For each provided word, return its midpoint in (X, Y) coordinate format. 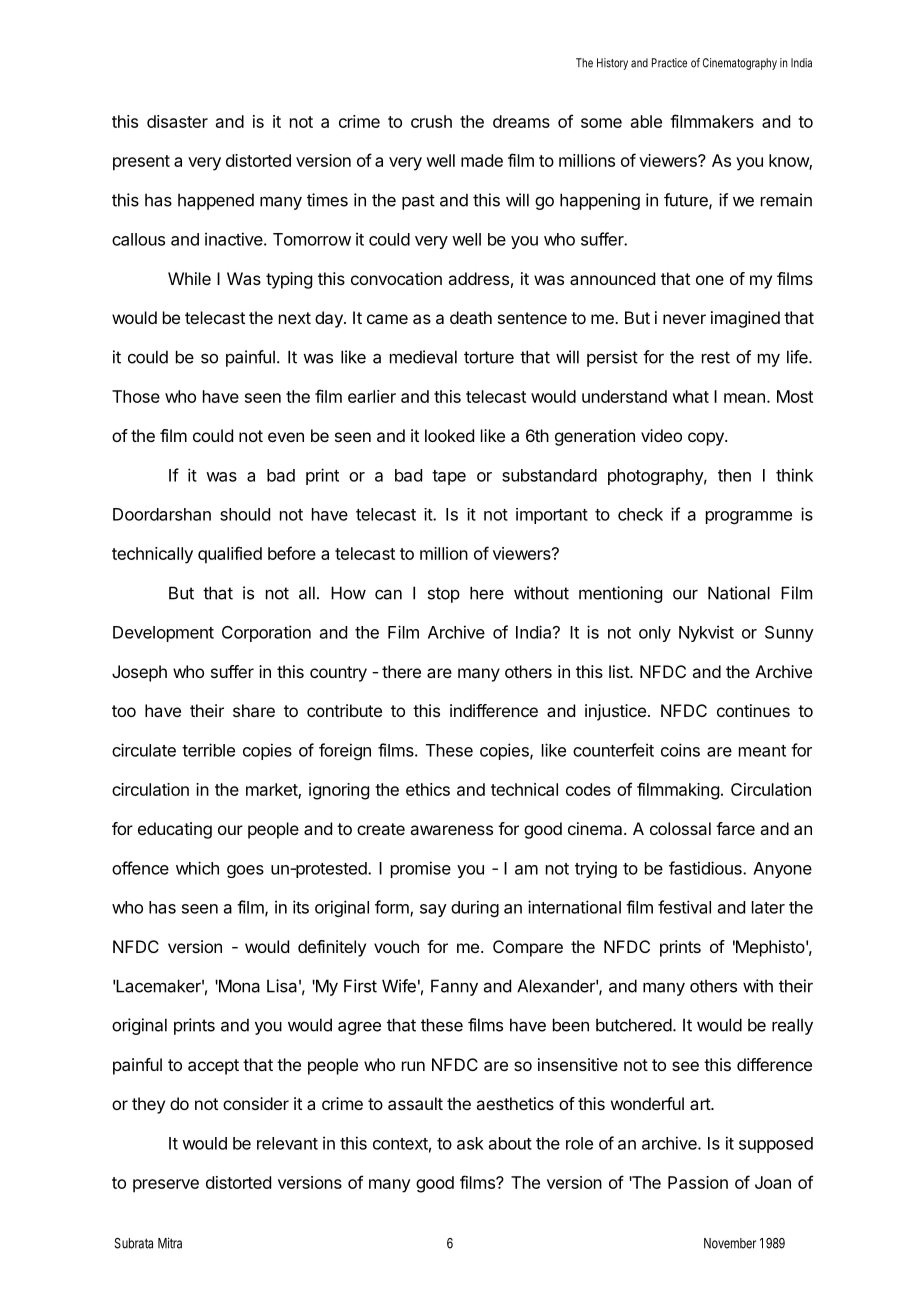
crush (431, 121)
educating (175, 830)
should (245, 514)
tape (449, 477)
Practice (669, 63)
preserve (166, 1186)
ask (470, 1143)
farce (735, 828)
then (734, 475)
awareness (451, 830)
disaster (177, 121)
